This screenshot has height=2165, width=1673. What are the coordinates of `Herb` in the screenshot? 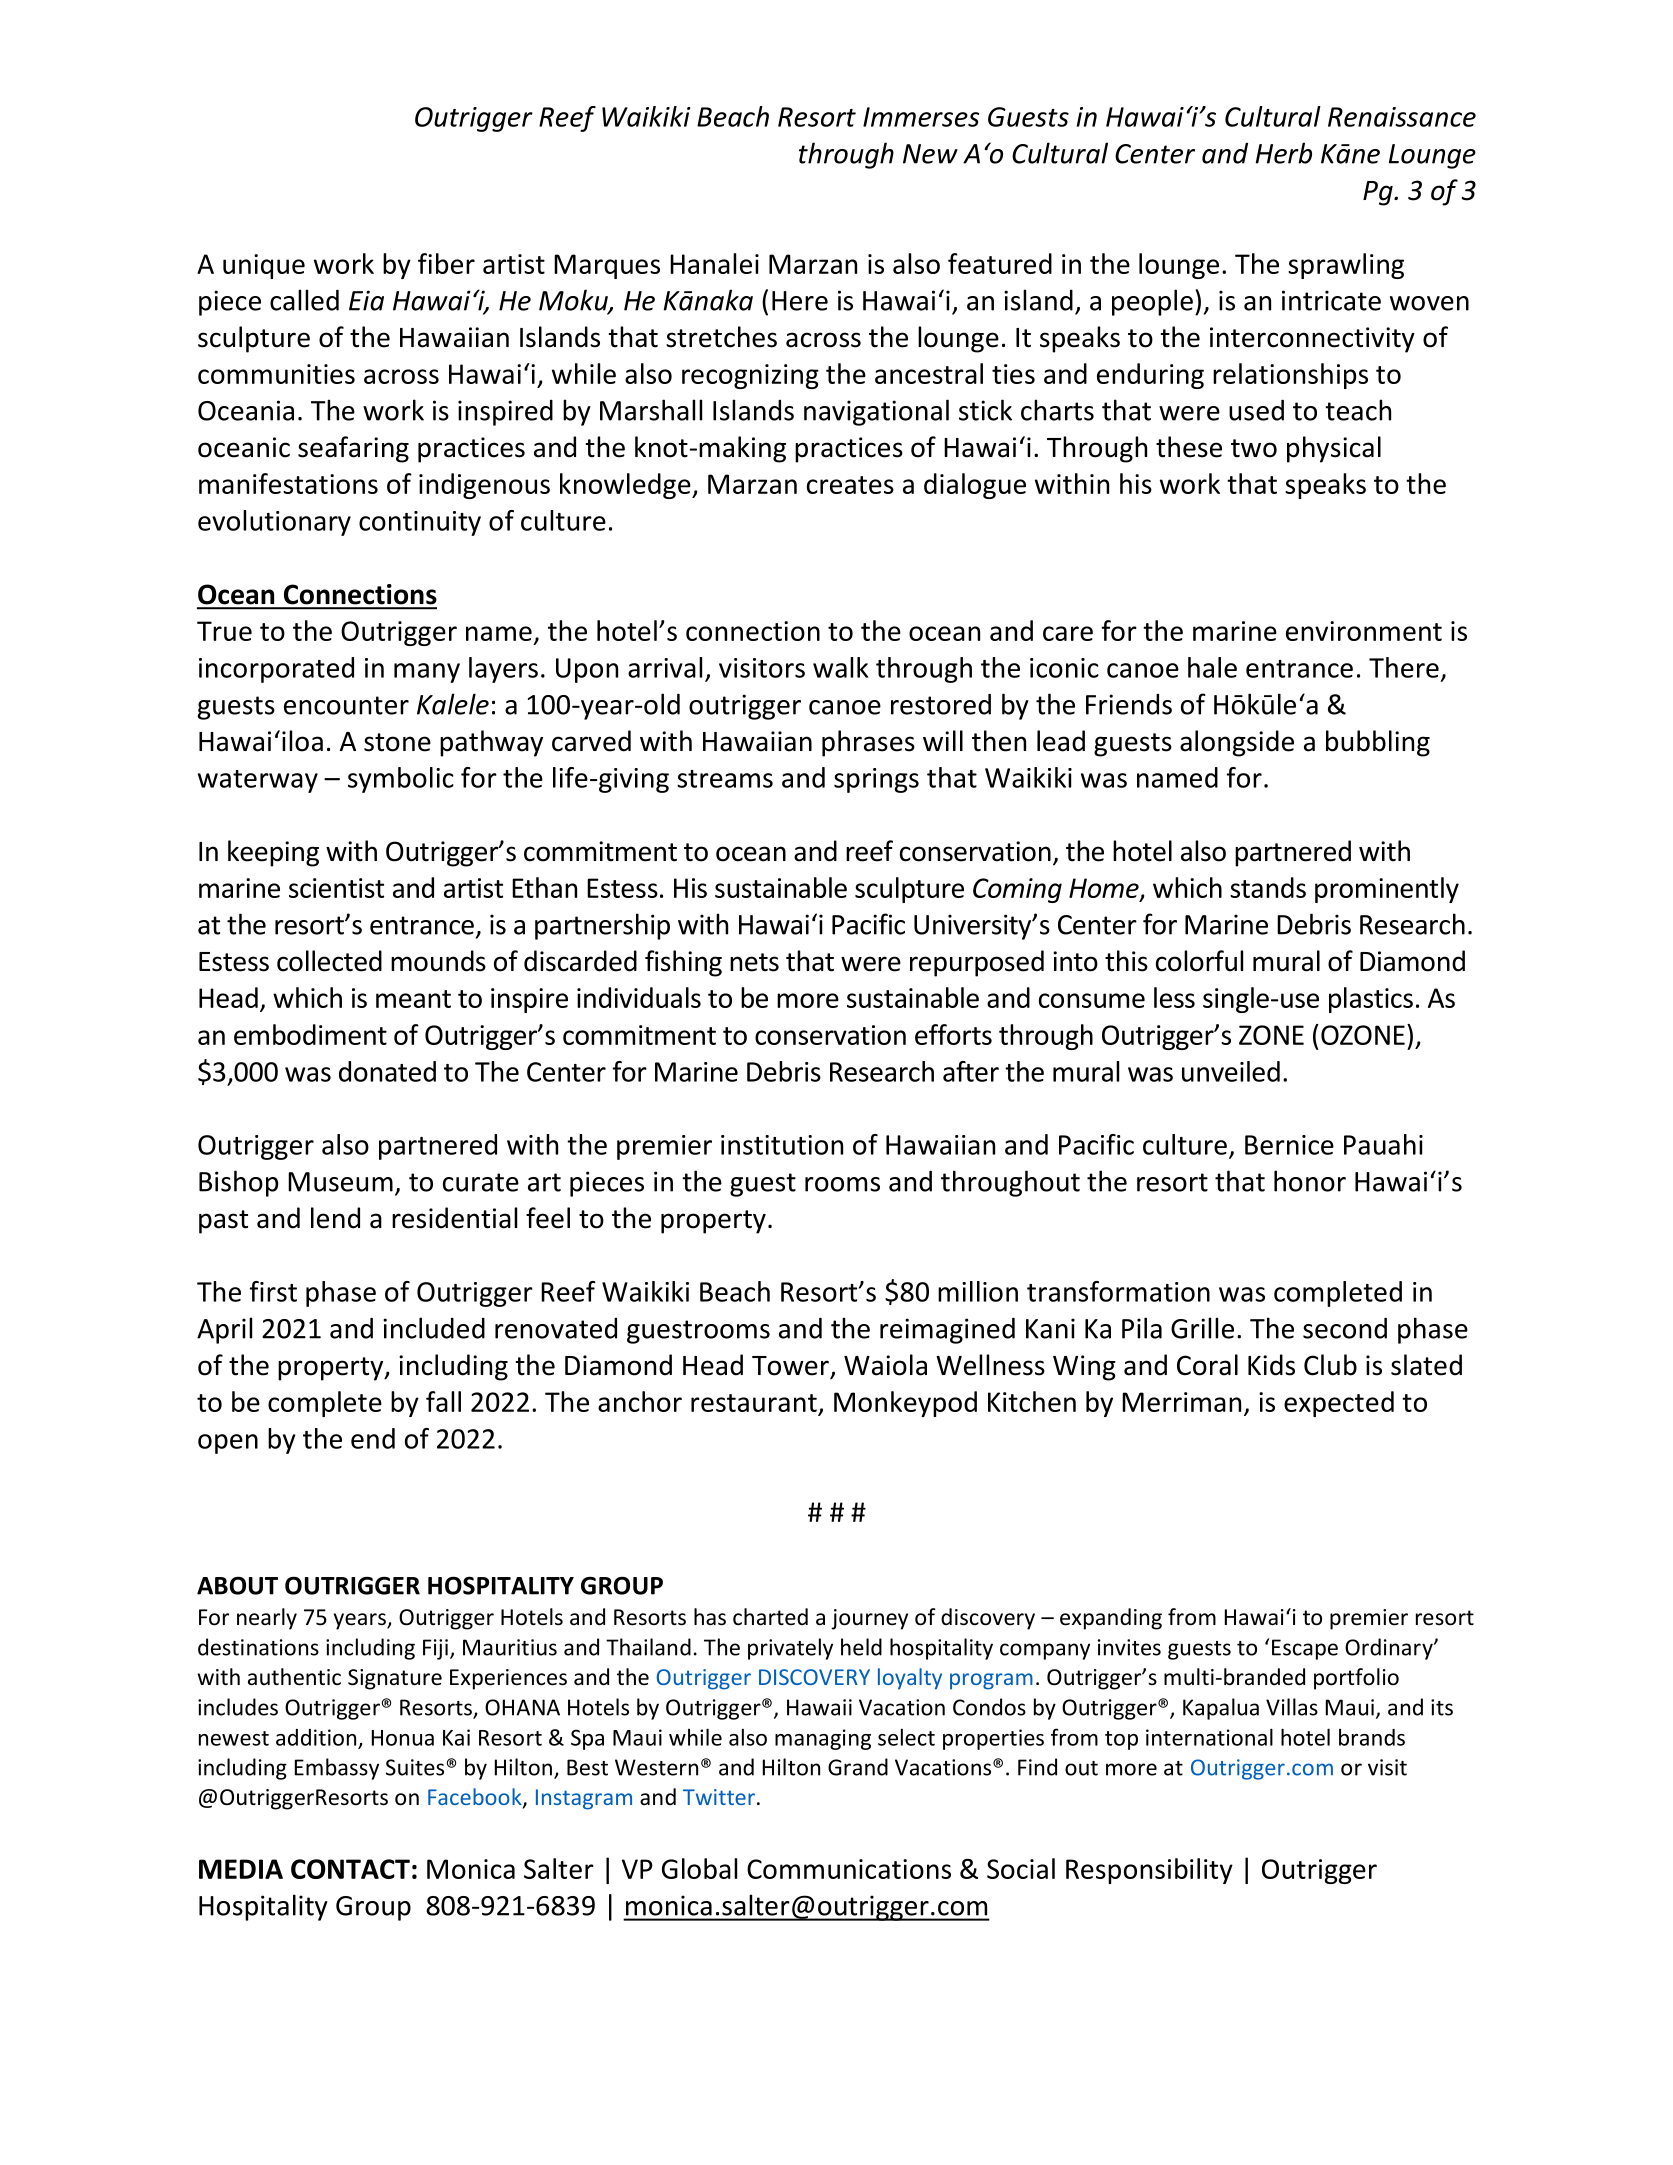 It's located at (1284, 153).
